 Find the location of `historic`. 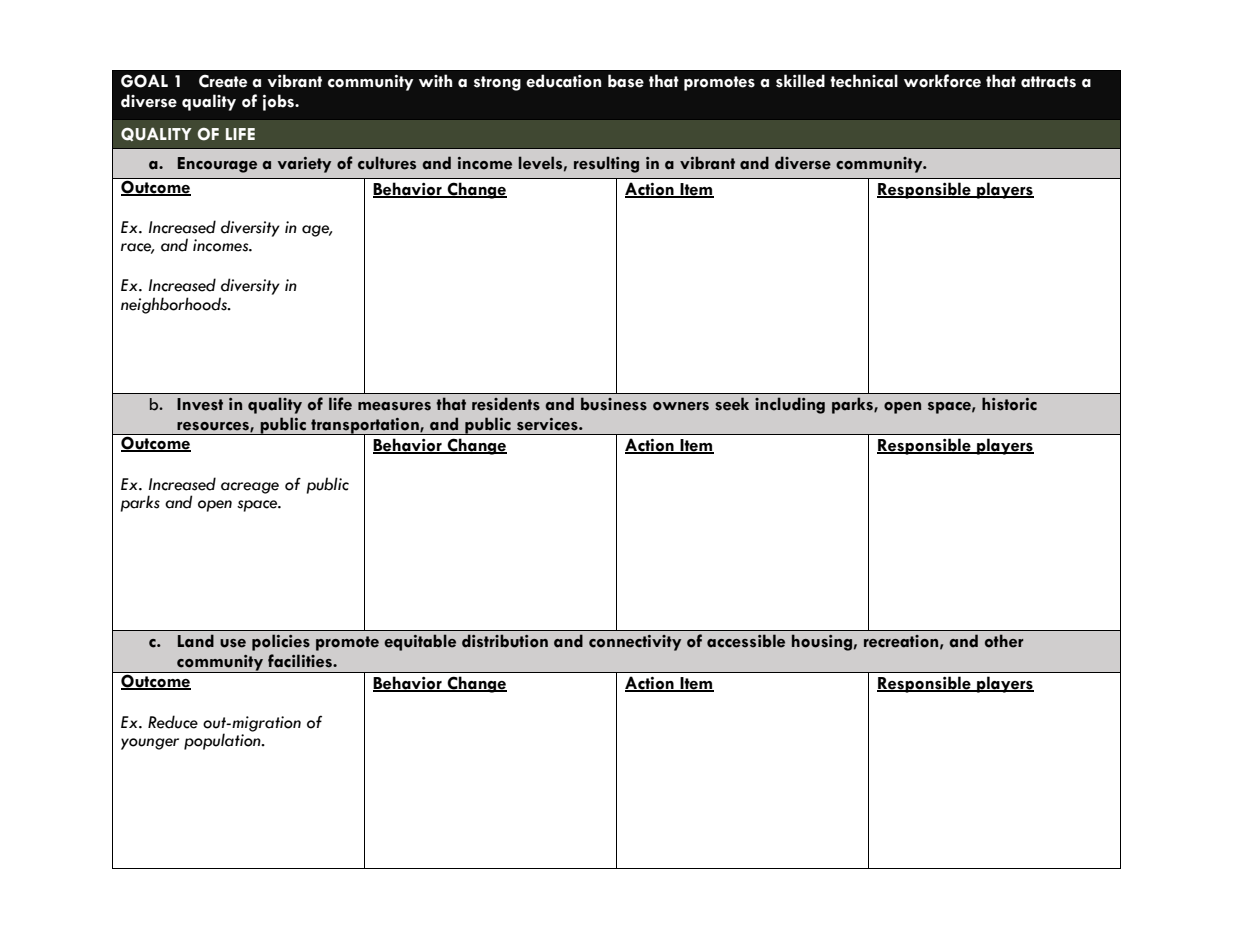

historic is located at coordinates (1009, 404).
